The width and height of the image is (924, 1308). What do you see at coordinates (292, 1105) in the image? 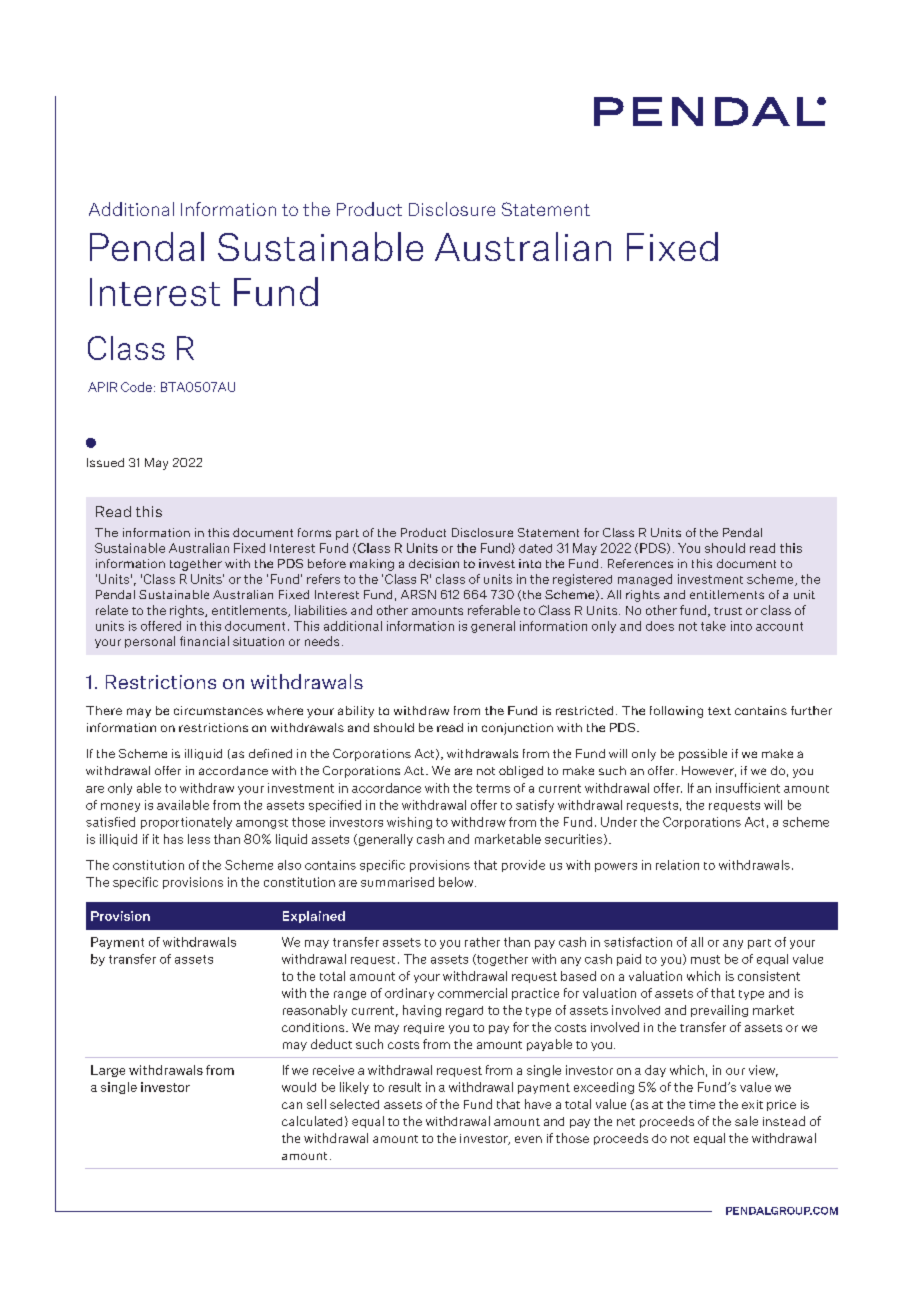
I see `can` at bounding box center [292, 1105].
